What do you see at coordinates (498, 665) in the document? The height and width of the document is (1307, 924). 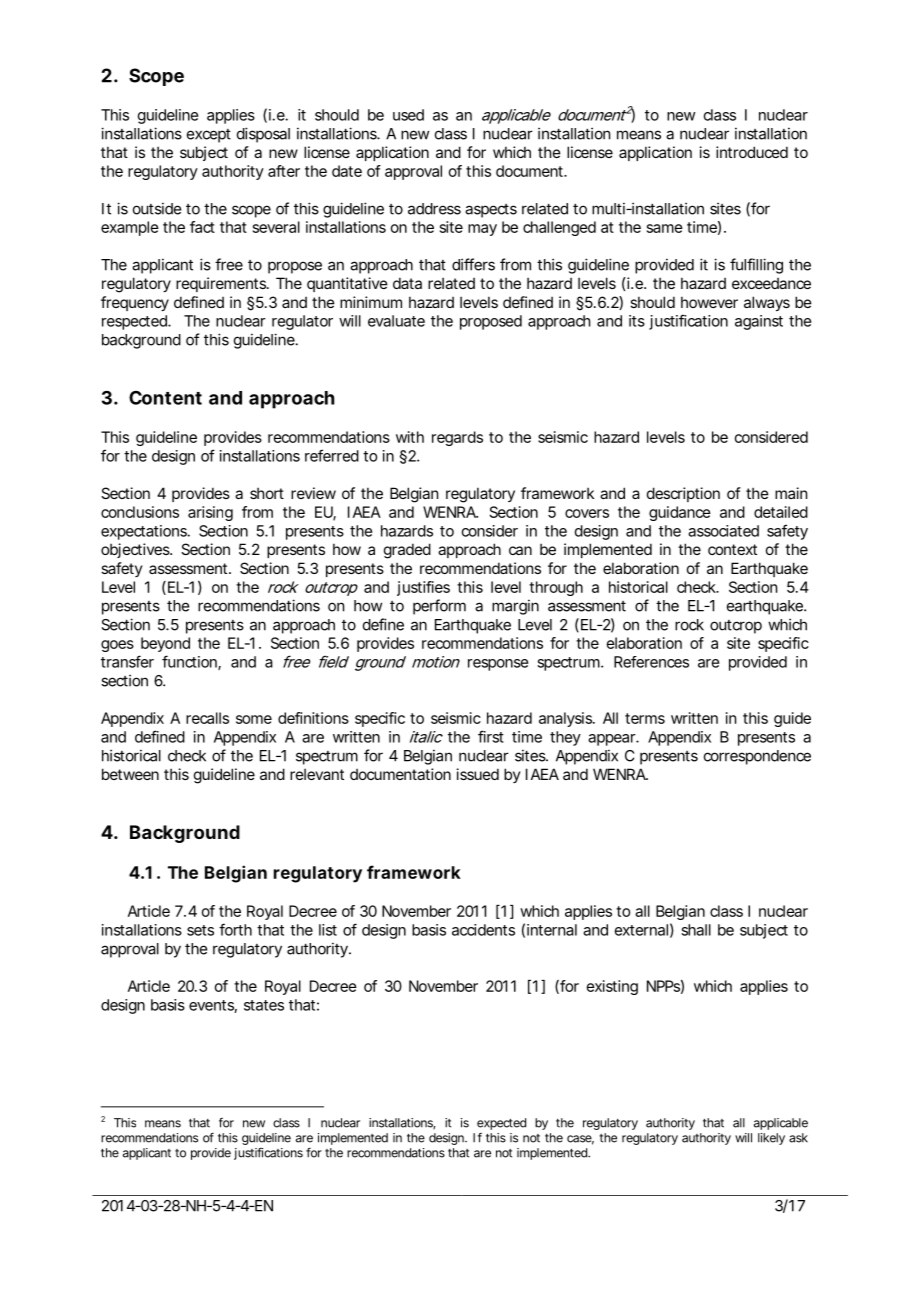 I see `response` at bounding box center [498, 665].
